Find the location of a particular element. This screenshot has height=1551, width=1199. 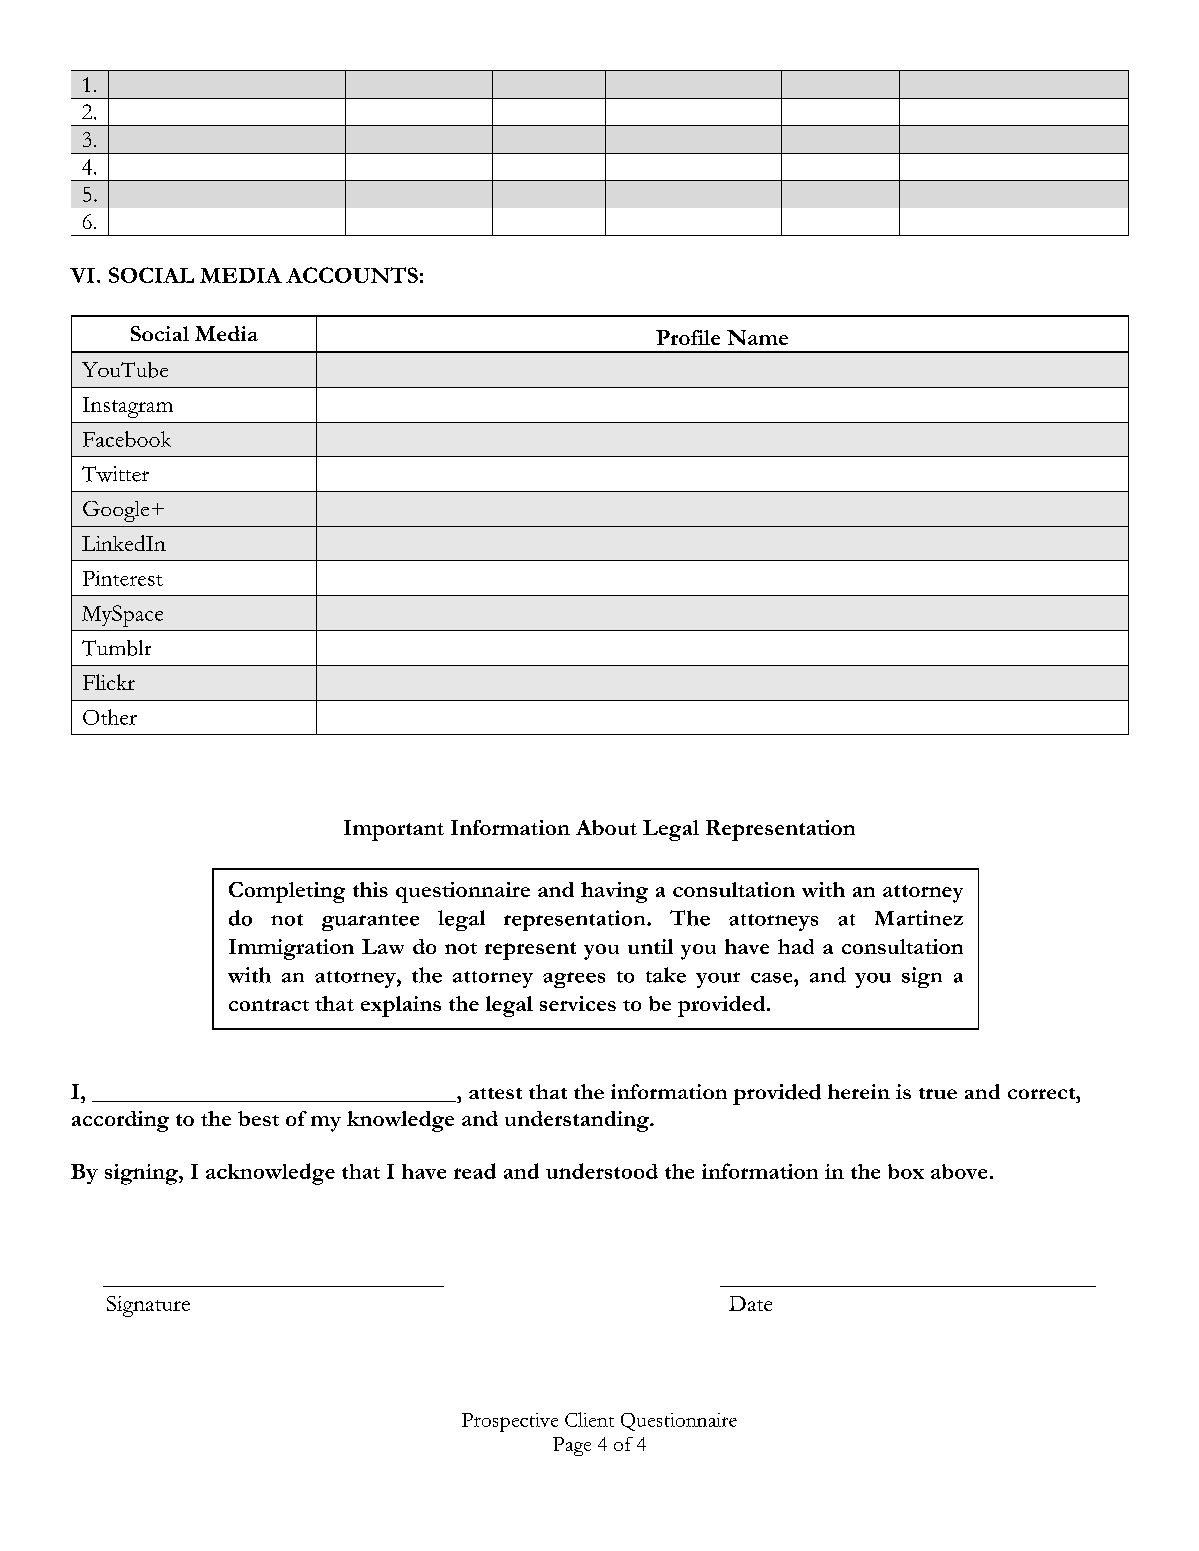

ACCOUNTS is located at coordinates (352, 275).
